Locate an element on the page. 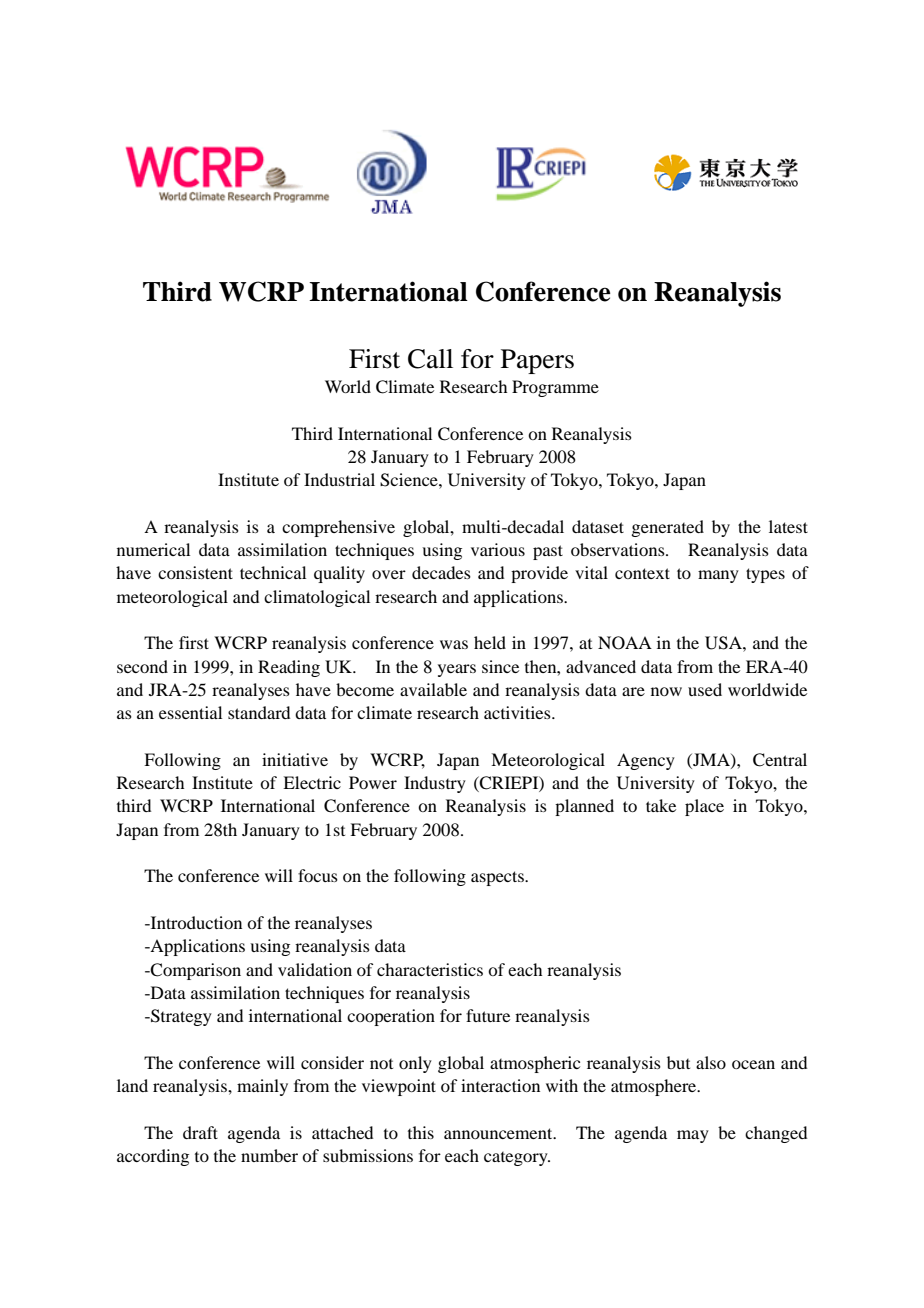 This page has height=1308, width=924. Industry is located at coordinates (435, 784).
